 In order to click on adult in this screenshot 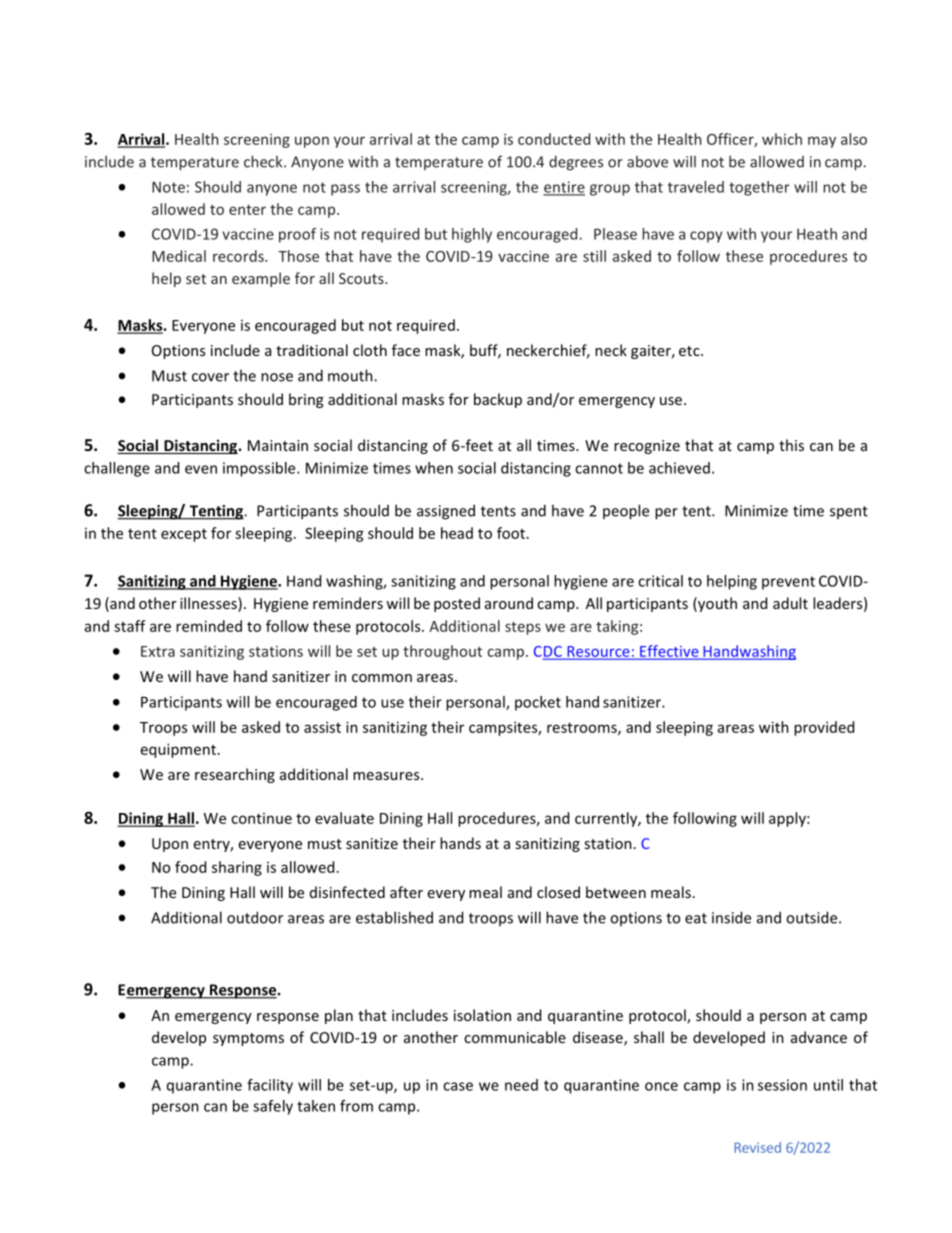, I will do `click(790, 603)`.
